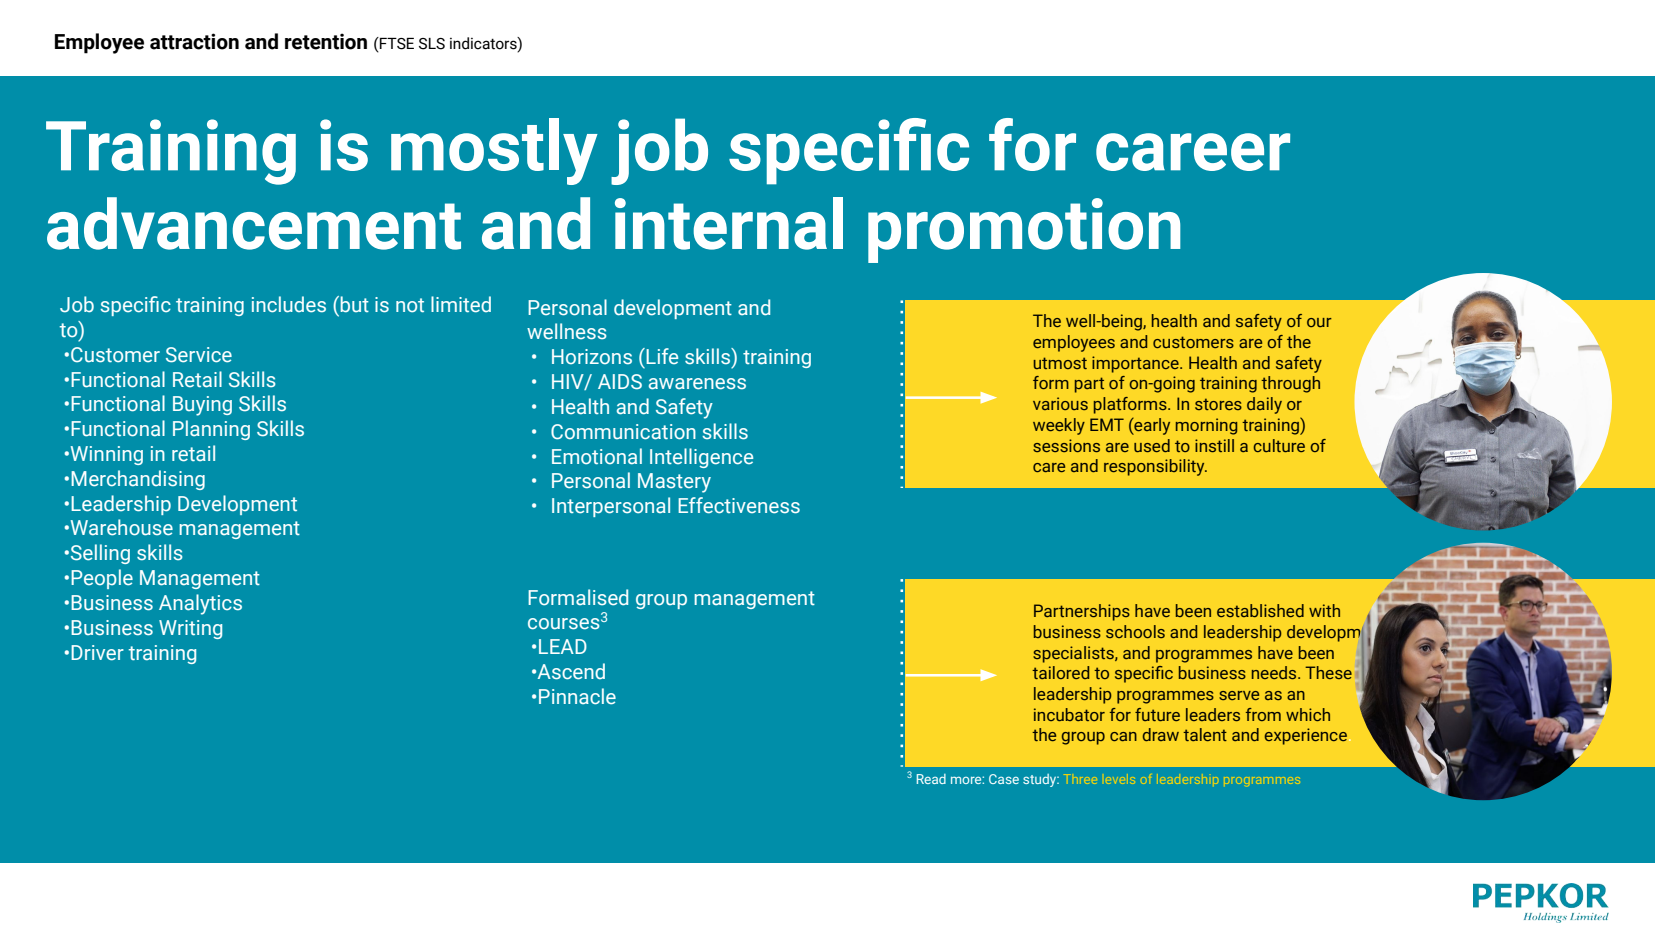 This screenshot has height=931, width=1655. Describe the element at coordinates (931, 779) in the screenshot. I see `Read` at that location.
